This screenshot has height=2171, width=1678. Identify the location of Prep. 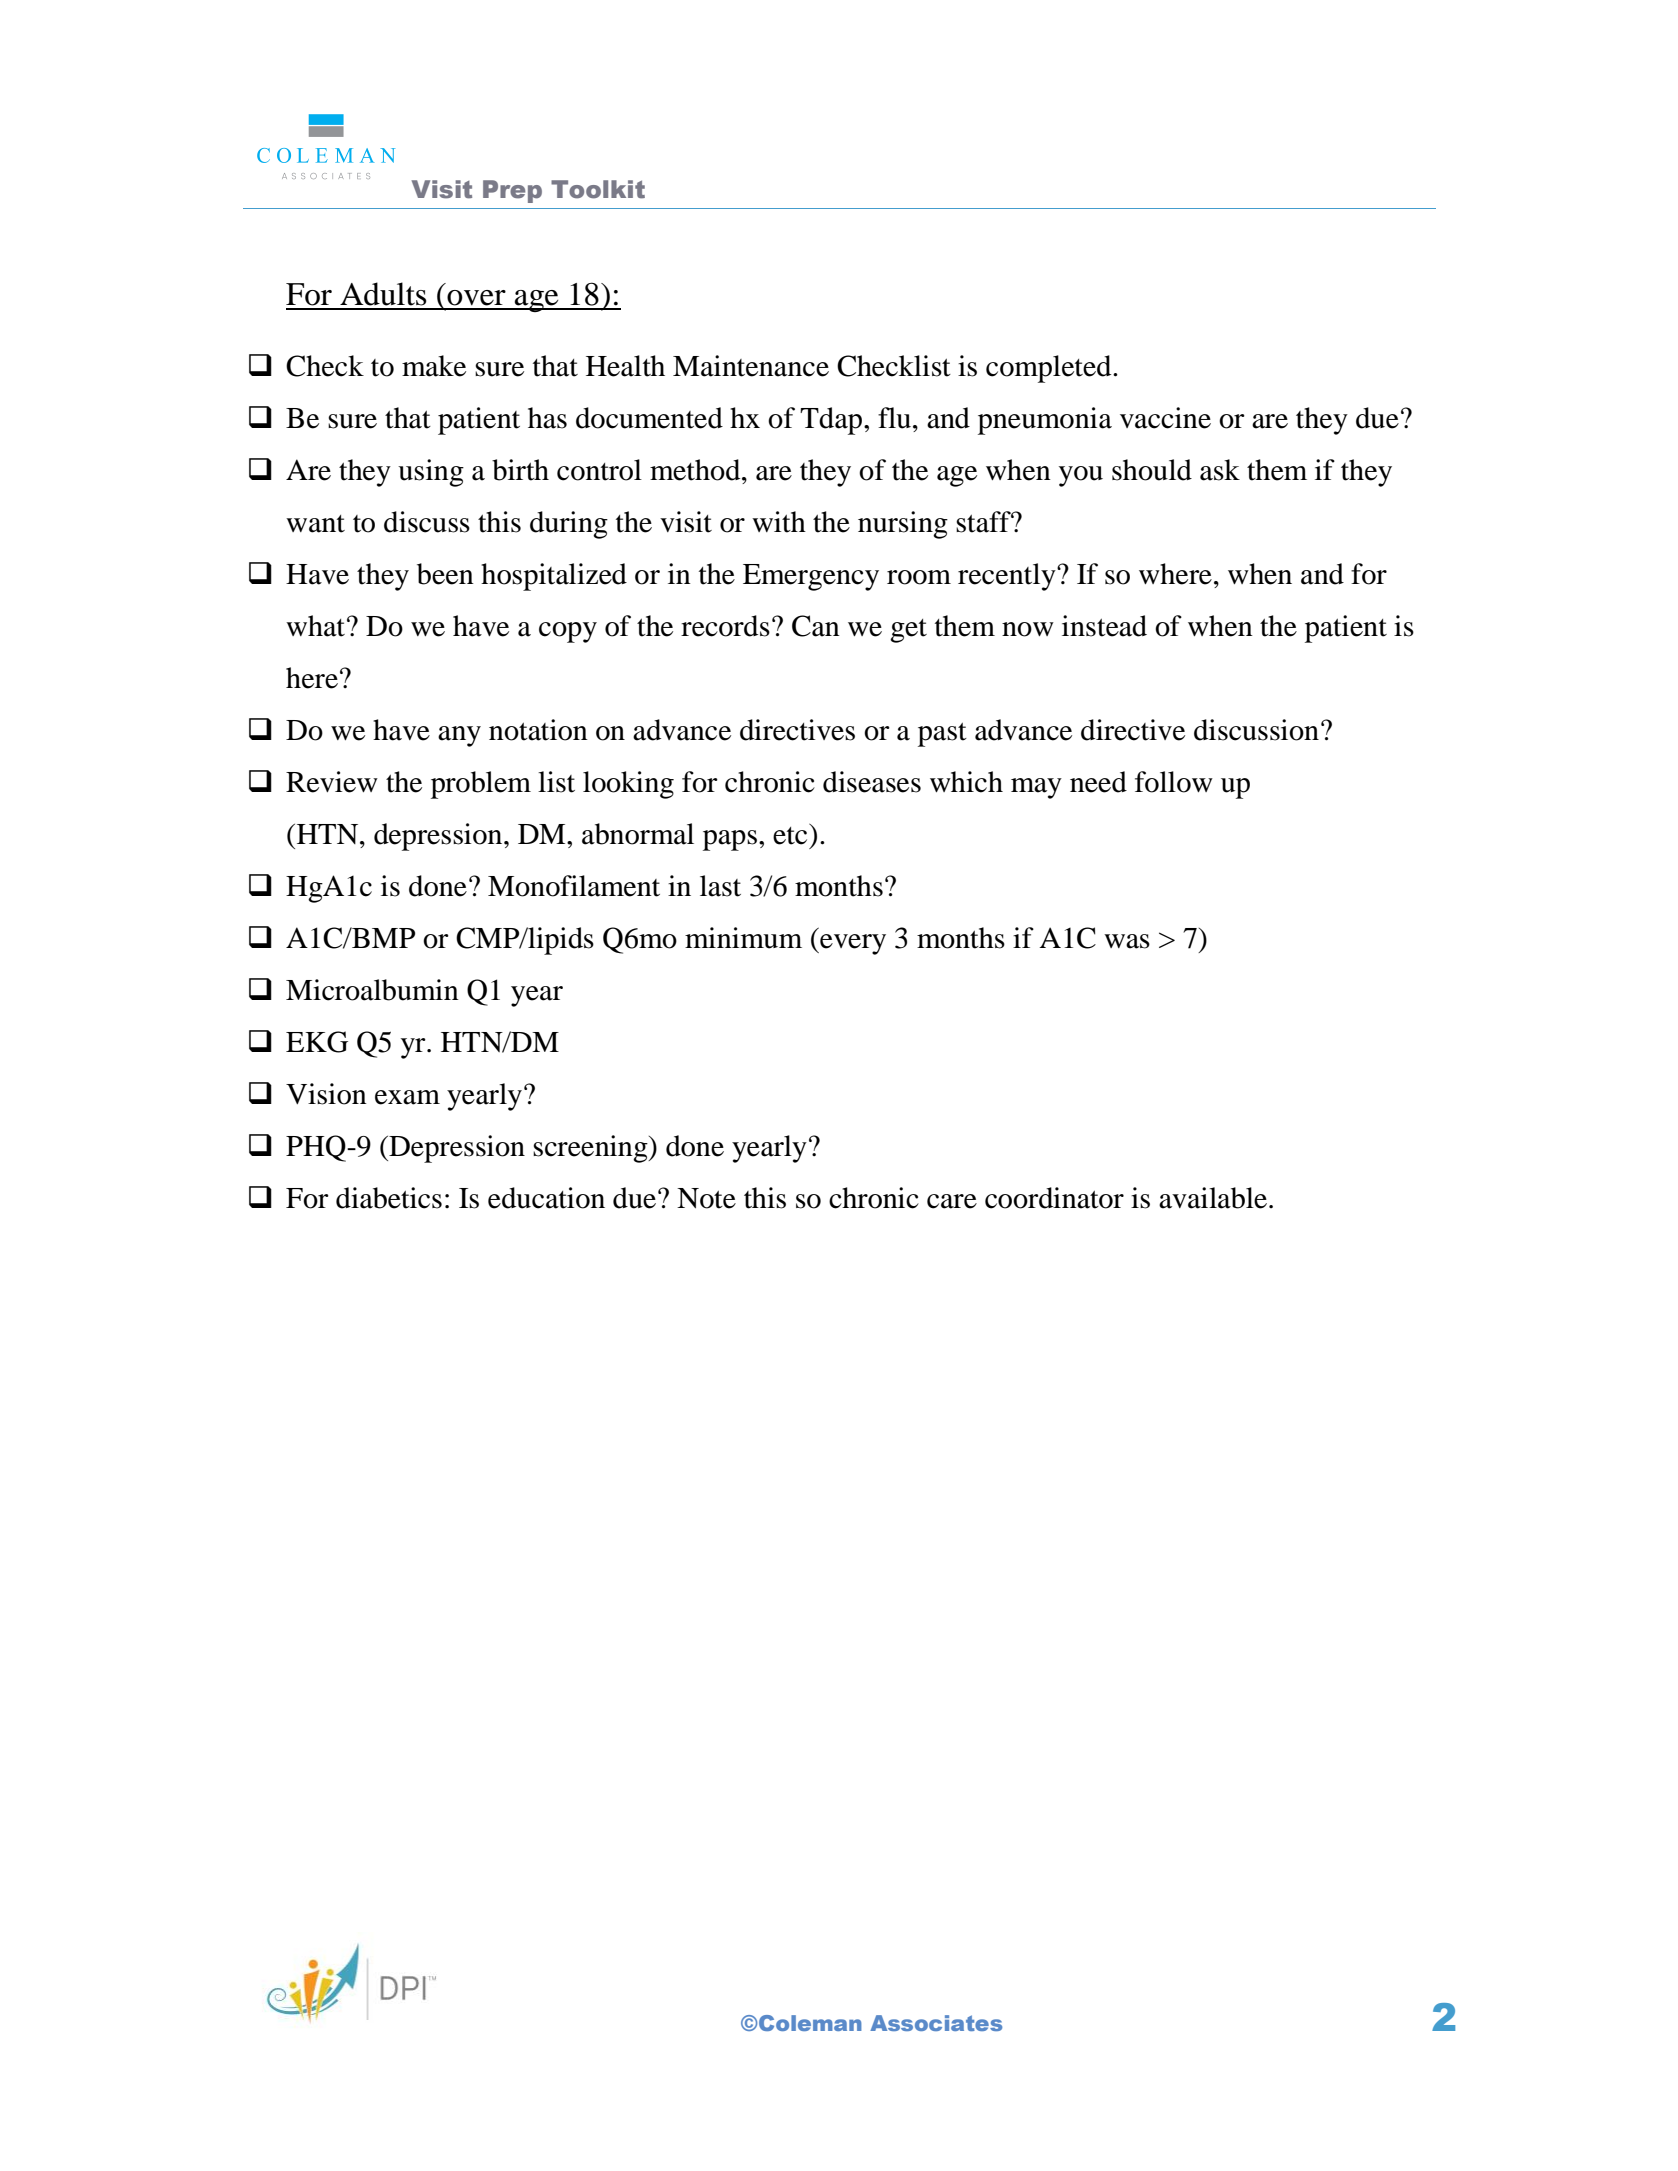
(512, 191).
